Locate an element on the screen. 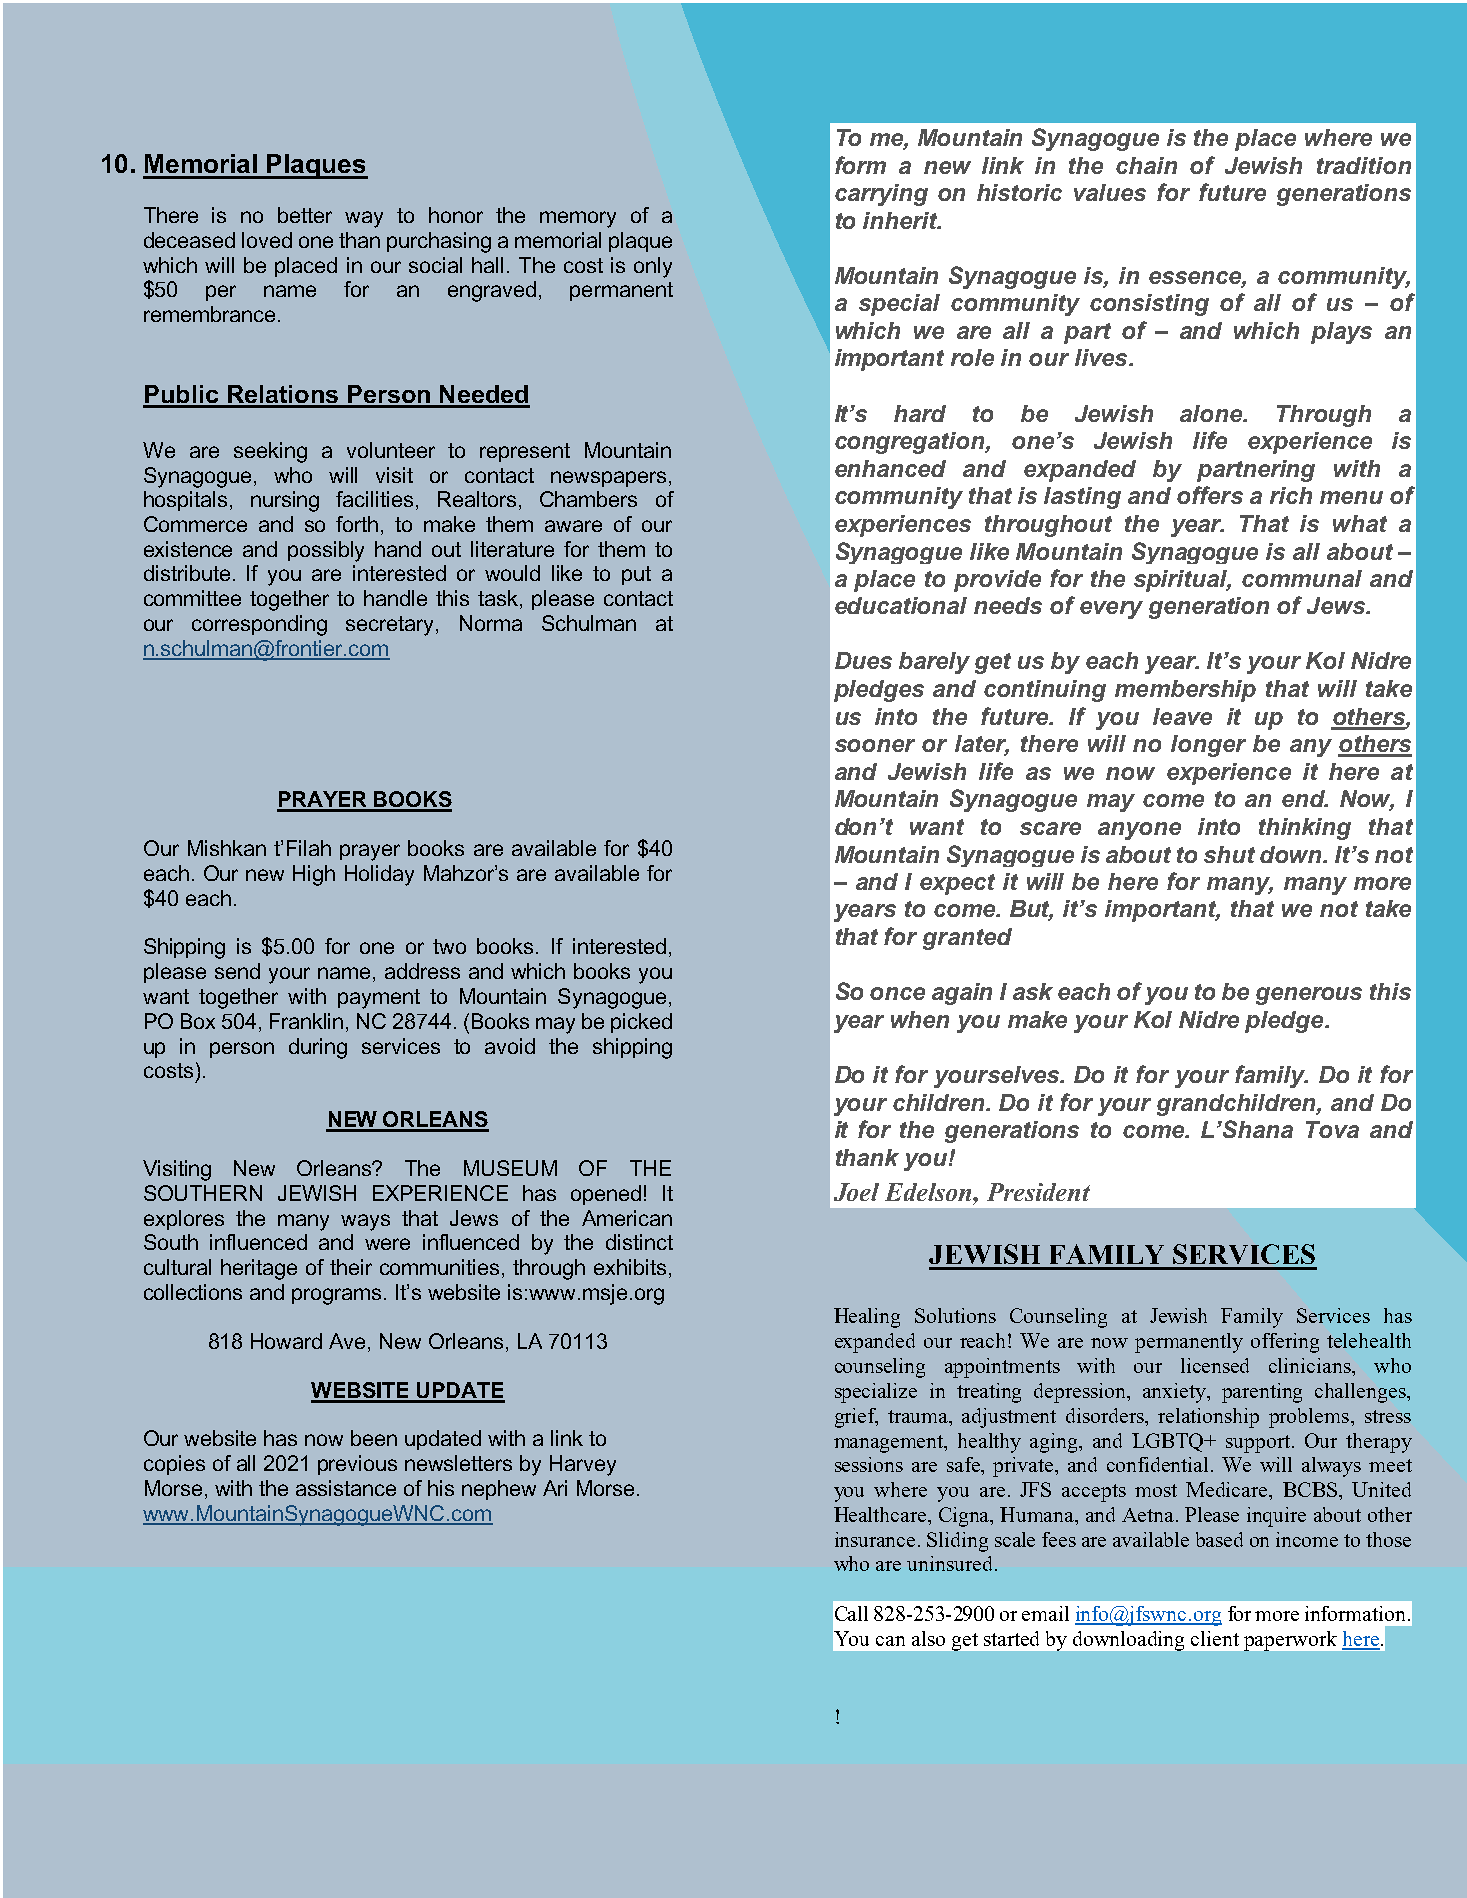 This screenshot has width=1467, height=1898. carrying is located at coordinates (881, 195).
